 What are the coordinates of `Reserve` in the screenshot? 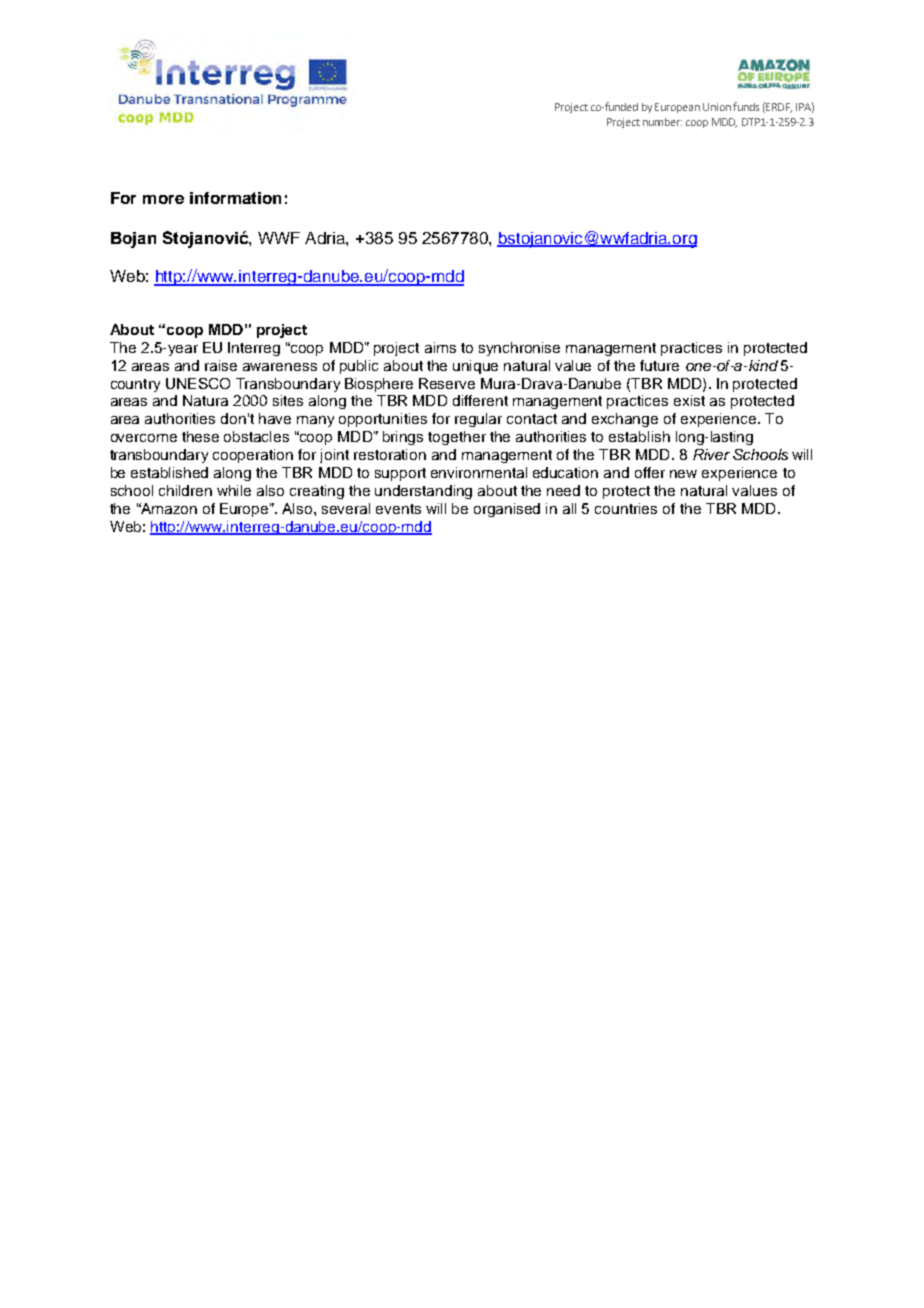 It's located at (447, 383).
